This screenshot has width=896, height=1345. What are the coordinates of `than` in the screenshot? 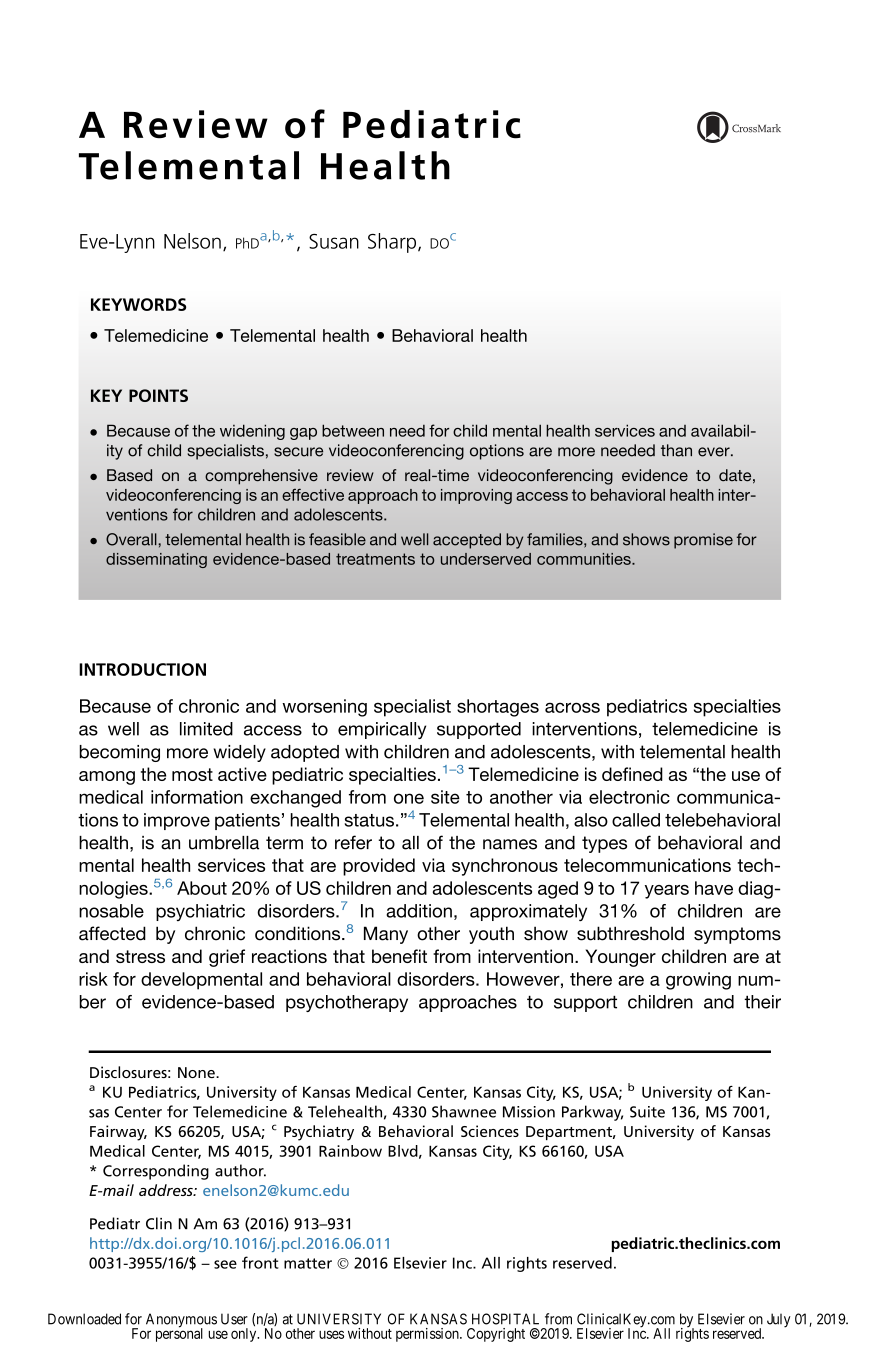 It's located at (676, 450).
